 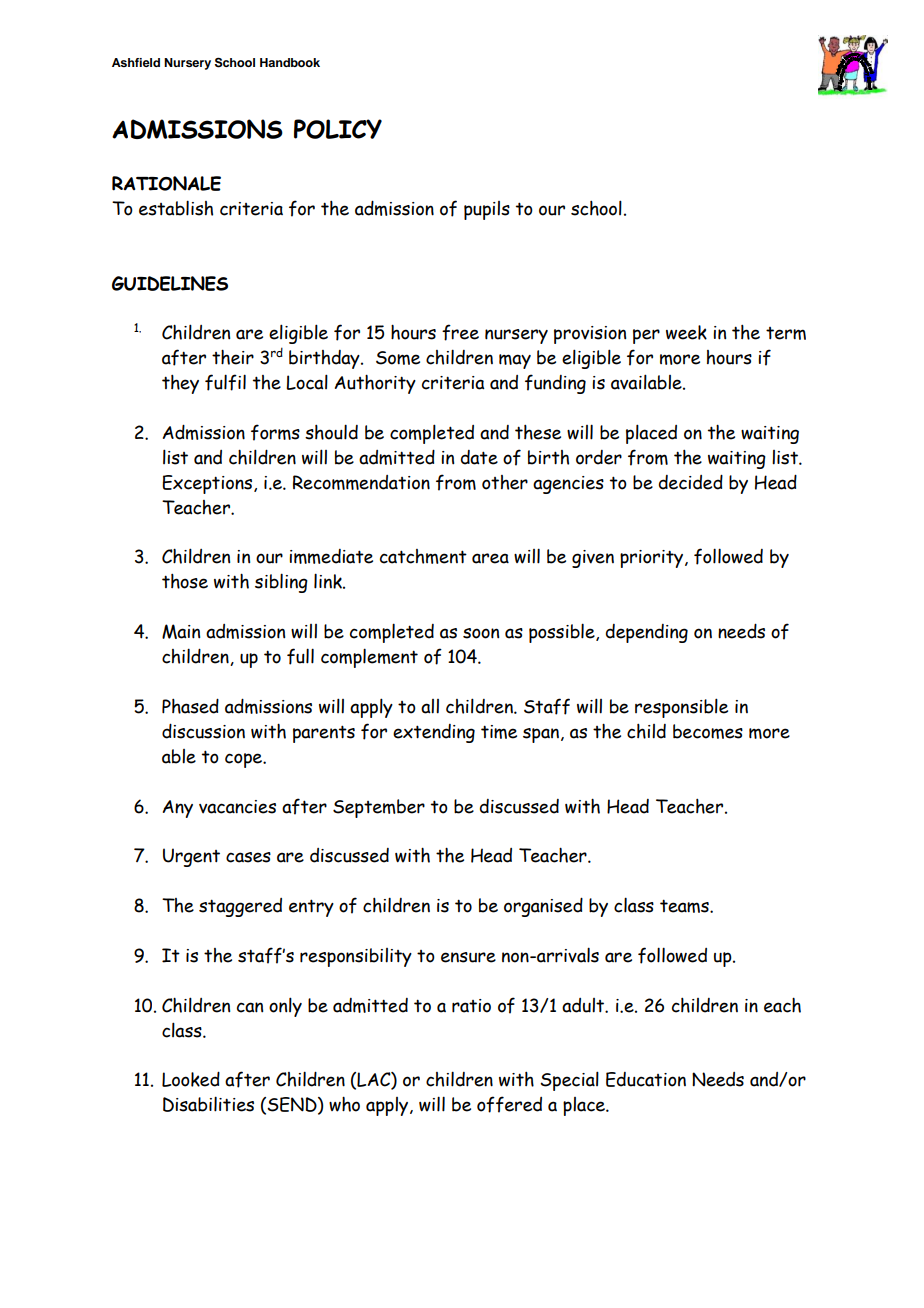 What do you see at coordinates (487, 210) in the document?
I see `pupils` at bounding box center [487, 210].
